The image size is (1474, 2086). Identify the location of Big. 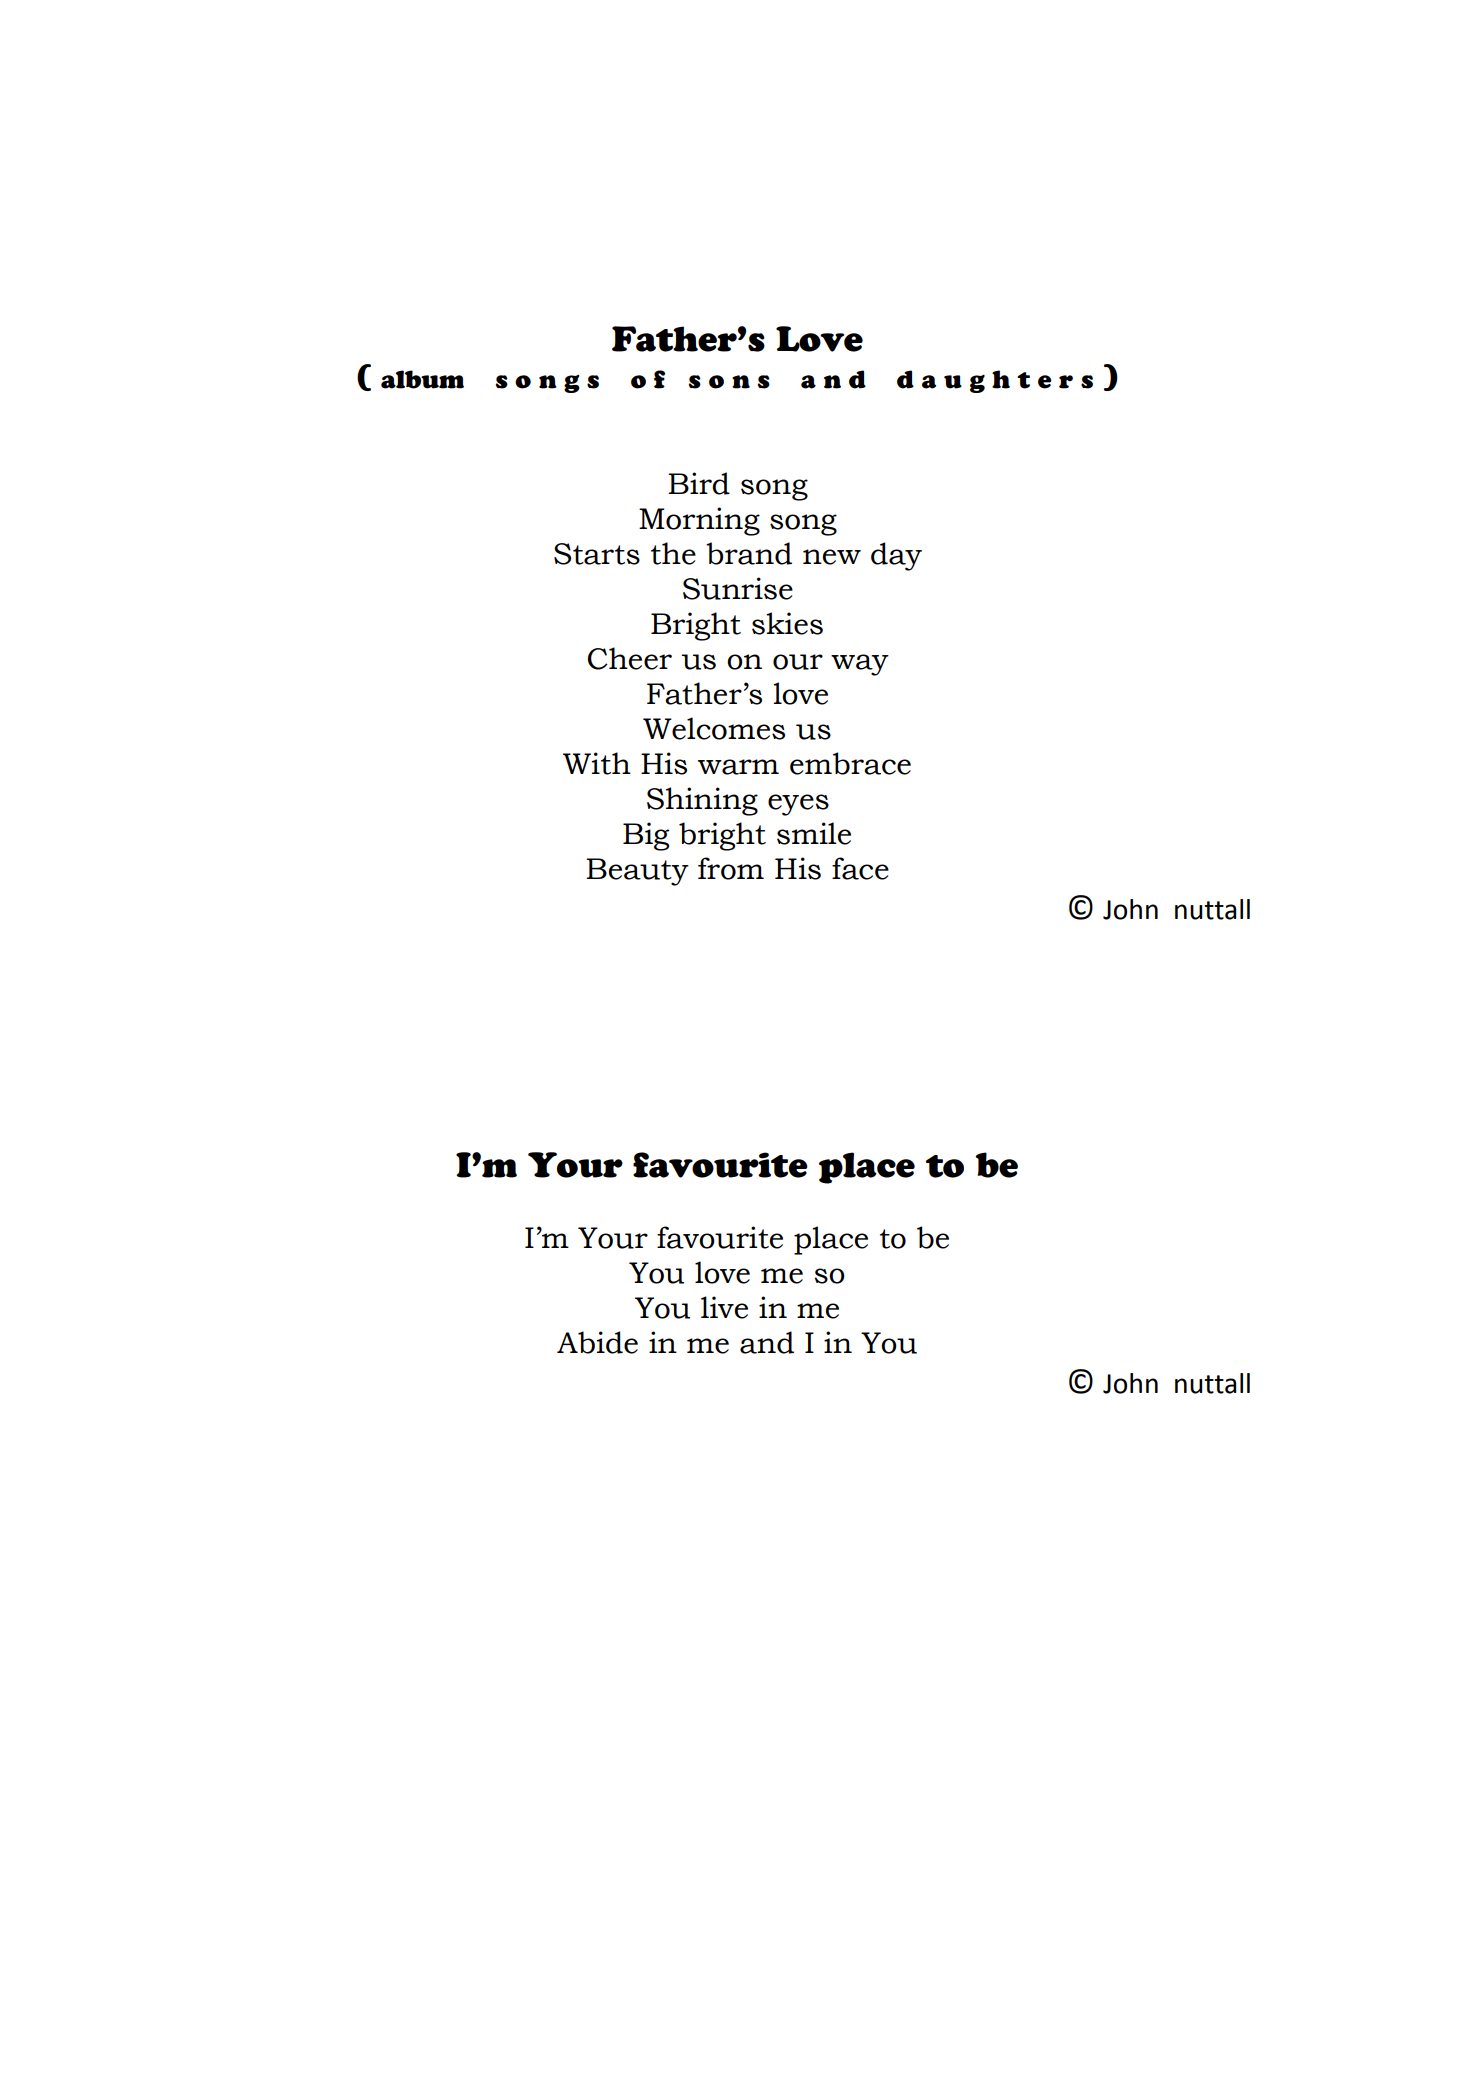
(646, 836).
